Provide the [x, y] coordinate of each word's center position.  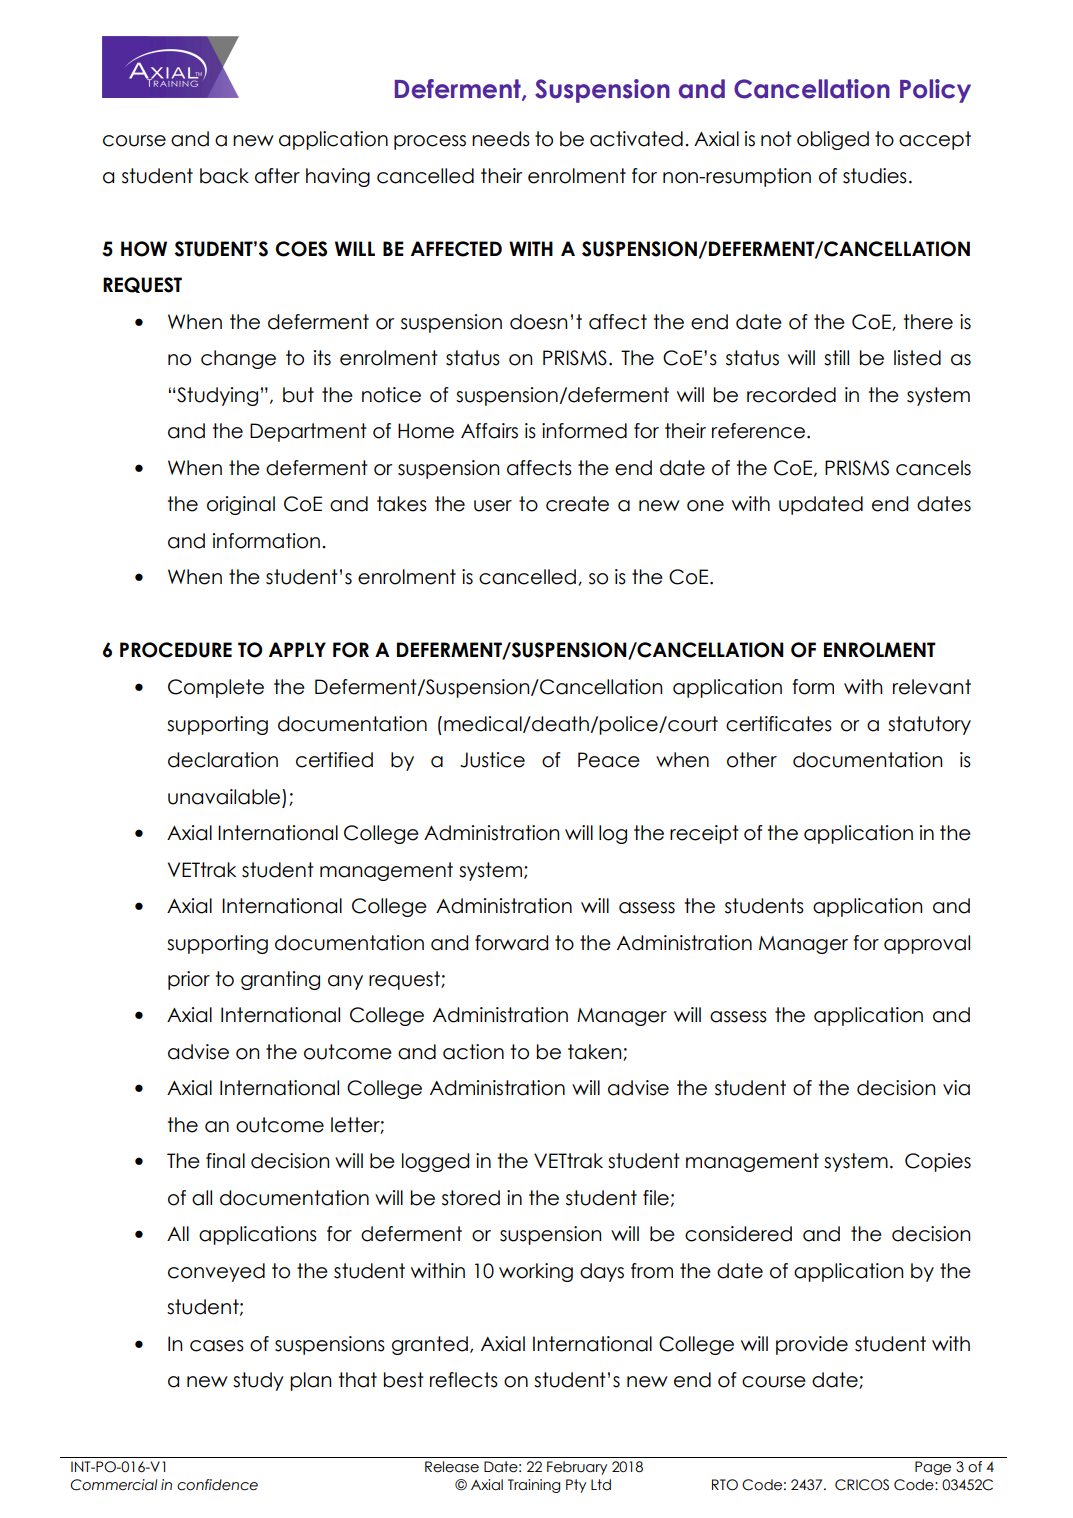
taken [596, 1052]
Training [534, 1486]
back [224, 176]
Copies [938, 1162]
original [241, 505]
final [225, 1161]
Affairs [489, 431]
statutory [929, 725]
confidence [217, 1485]
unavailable [225, 797]
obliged [833, 140]
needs [501, 139]
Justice [492, 760]
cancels [933, 468]
